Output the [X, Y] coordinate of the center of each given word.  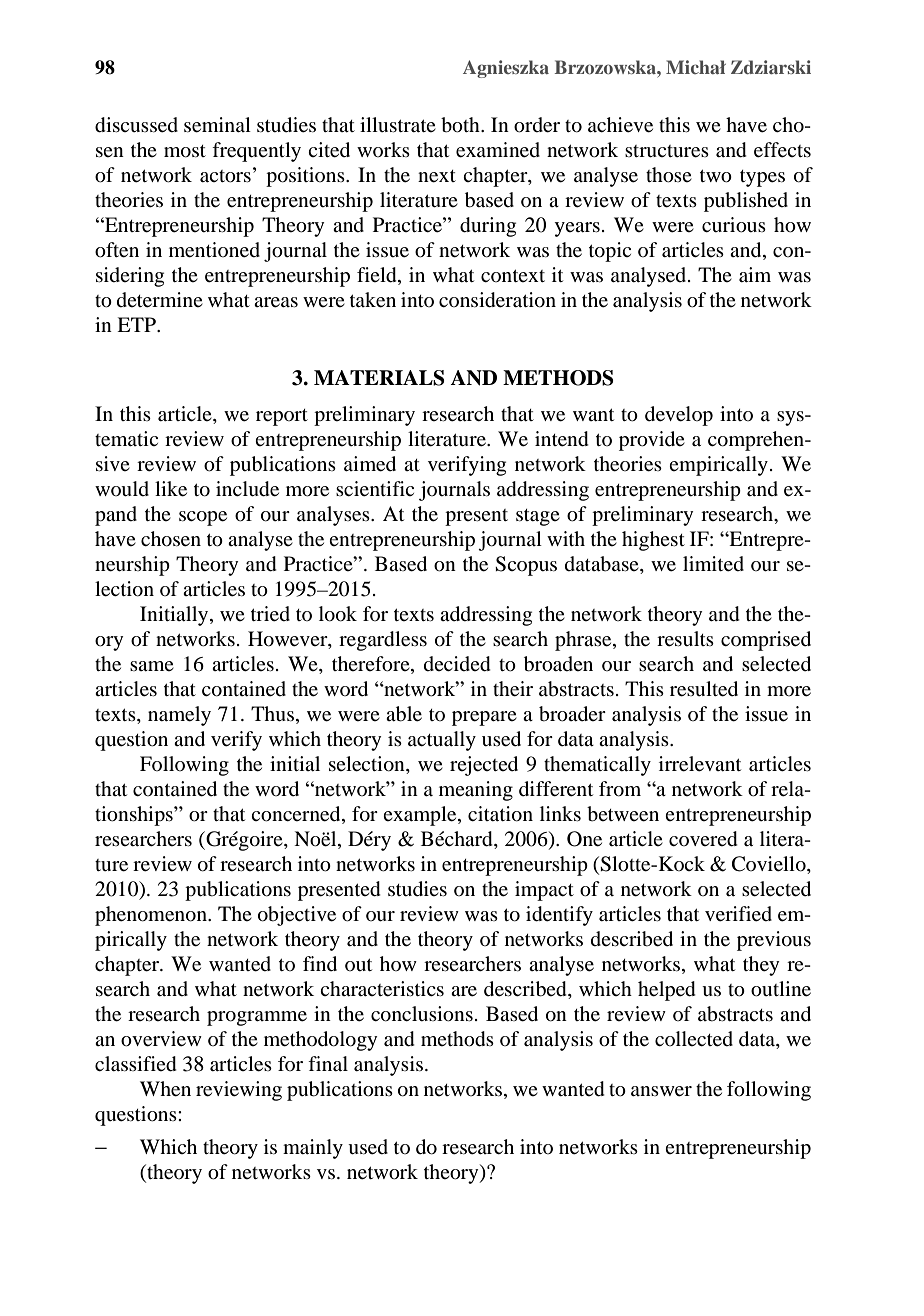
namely [179, 716]
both [461, 125]
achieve [620, 125]
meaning [476, 791]
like [171, 489]
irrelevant [700, 764]
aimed [370, 464]
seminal [217, 125]
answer [661, 1091]
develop [679, 416]
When [165, 1089]
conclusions [422, 1014]
